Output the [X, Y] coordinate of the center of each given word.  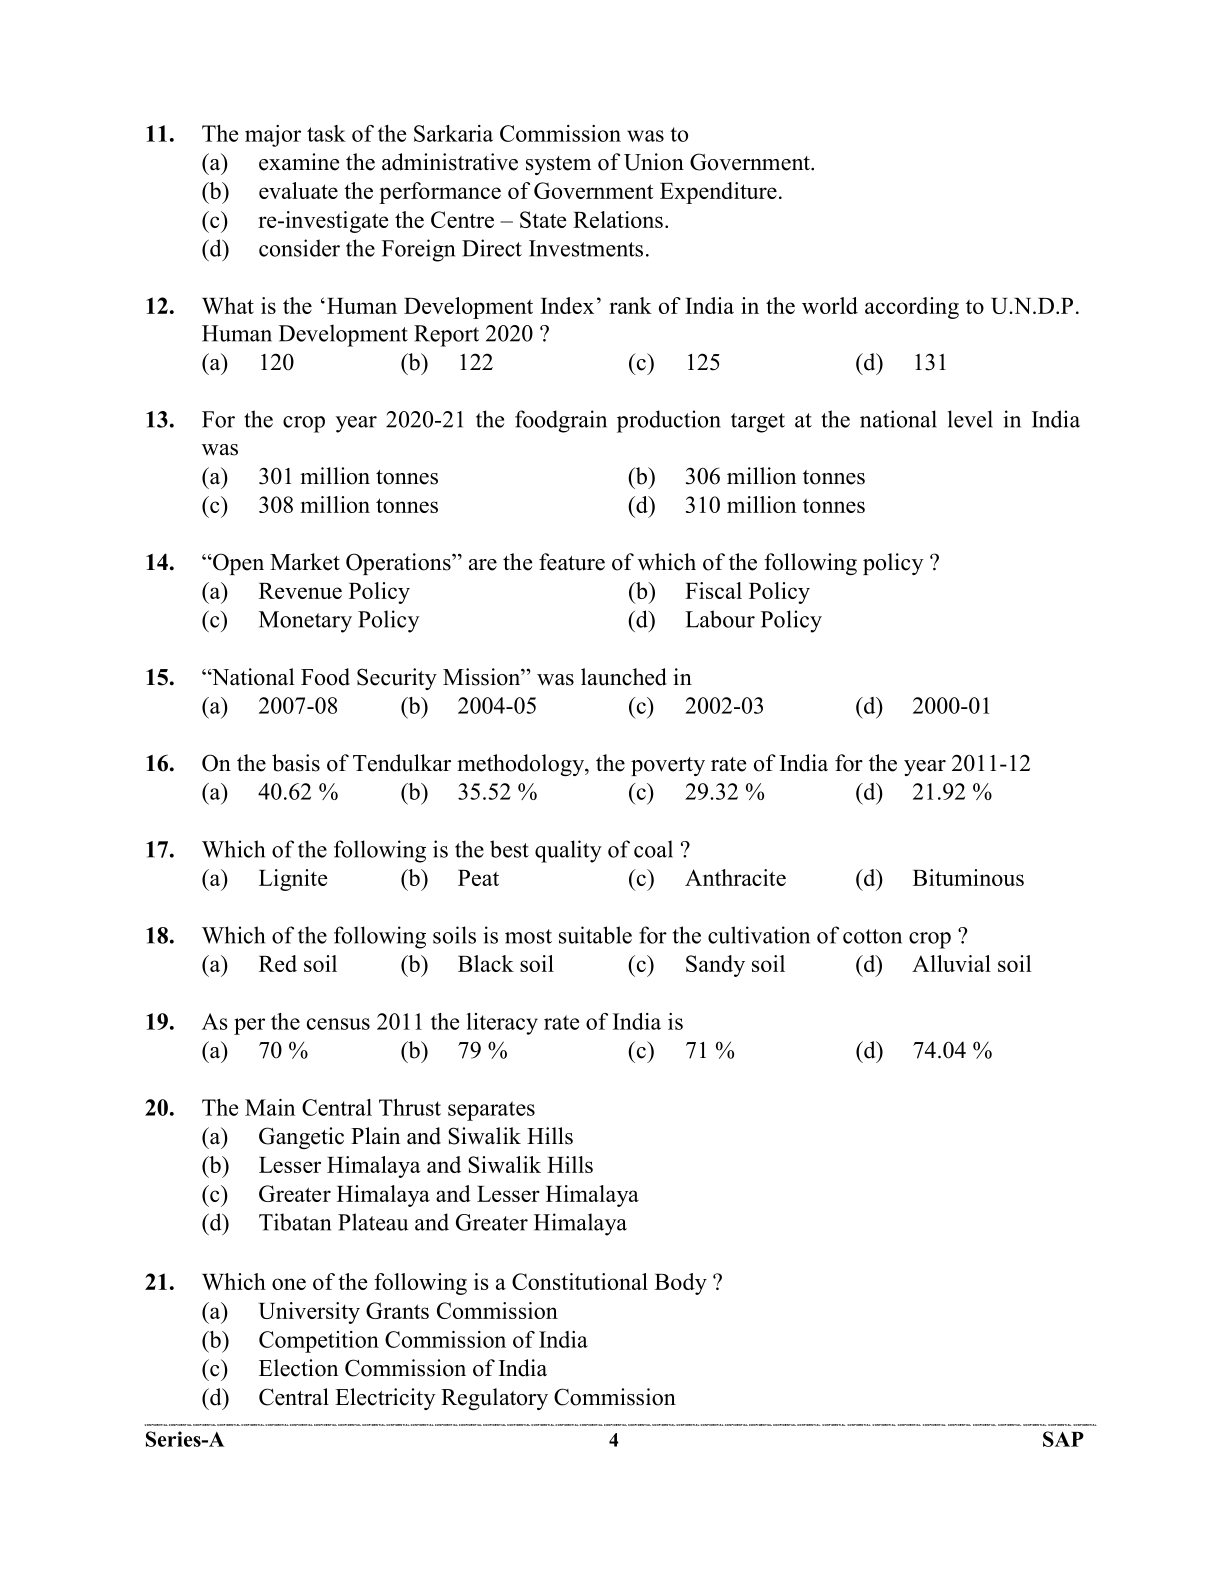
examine [299, 162]
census [338, 1024]
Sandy [715, 966]
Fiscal [713, 590]
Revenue [300, 591]
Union [654, 162]
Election [298, 1368]
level [970, 419]
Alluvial [951, 963]
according [912, 308]
